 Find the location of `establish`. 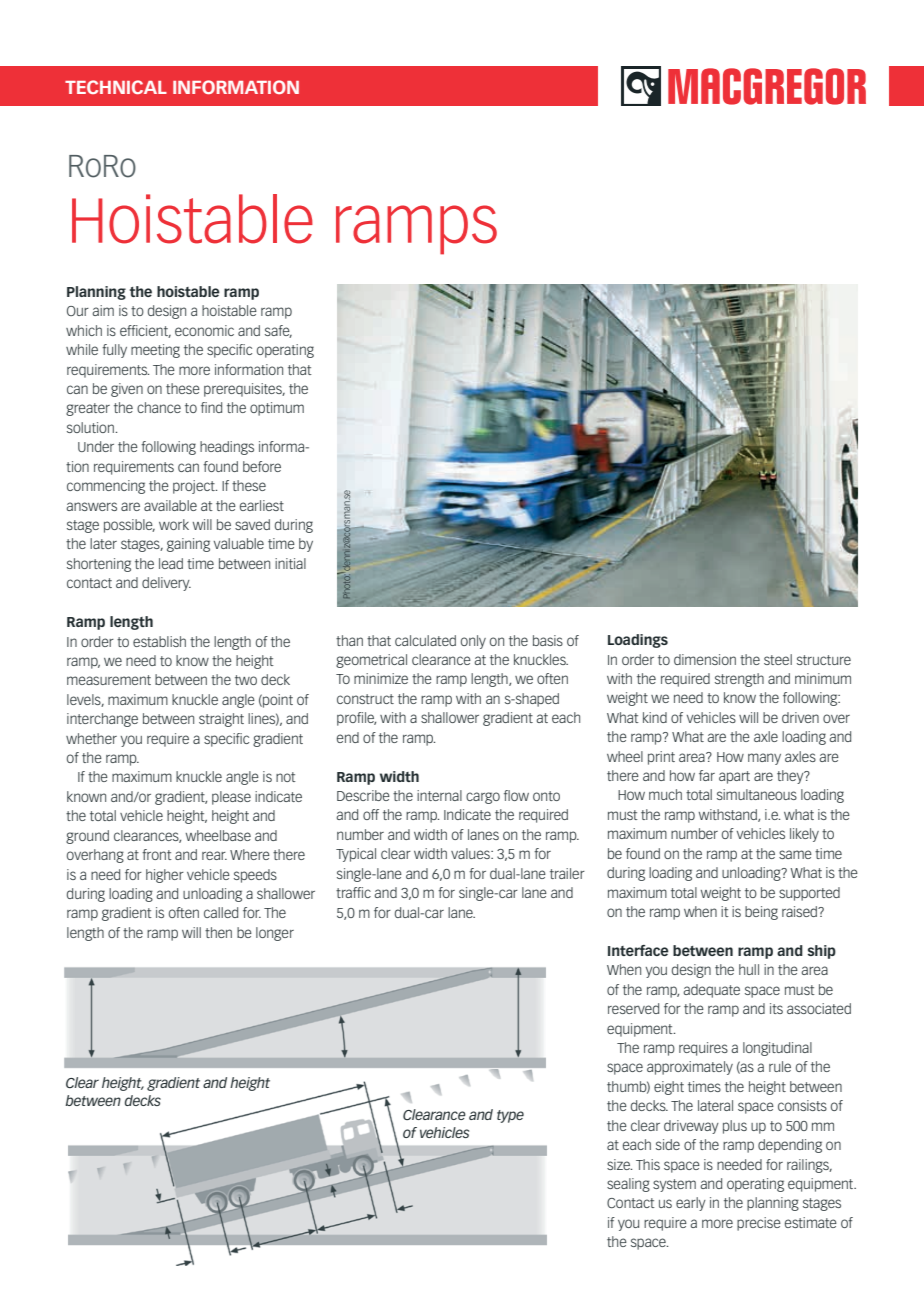

establish is located at coordinates (159, 641).
